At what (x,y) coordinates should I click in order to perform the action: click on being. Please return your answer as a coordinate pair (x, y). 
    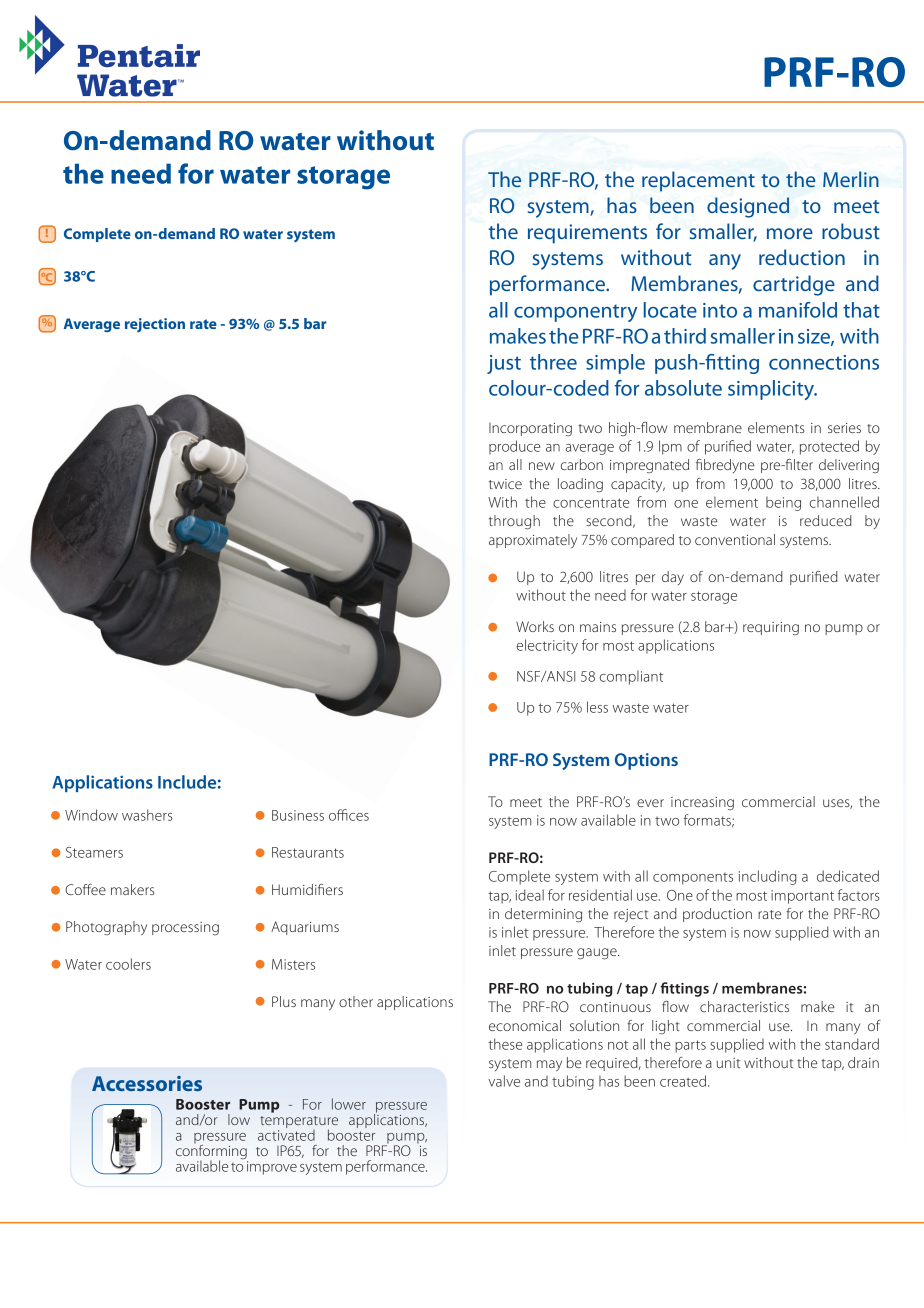
    Looking at the image, I should click on (783, 503).
